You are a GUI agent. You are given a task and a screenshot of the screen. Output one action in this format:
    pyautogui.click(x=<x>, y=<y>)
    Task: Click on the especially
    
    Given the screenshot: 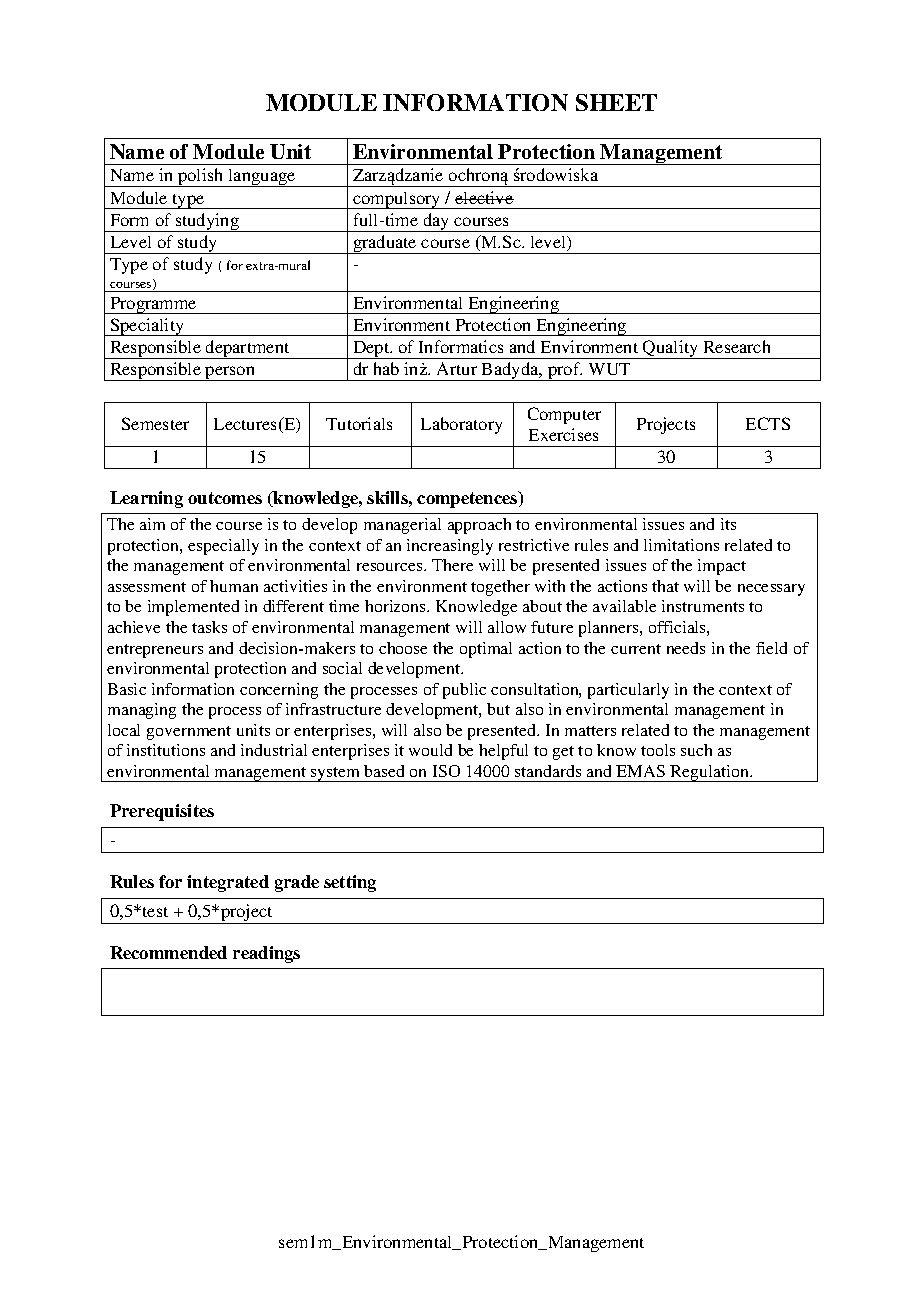 What is the action you would take?
    pyautogui.click(x=223, y=547)
